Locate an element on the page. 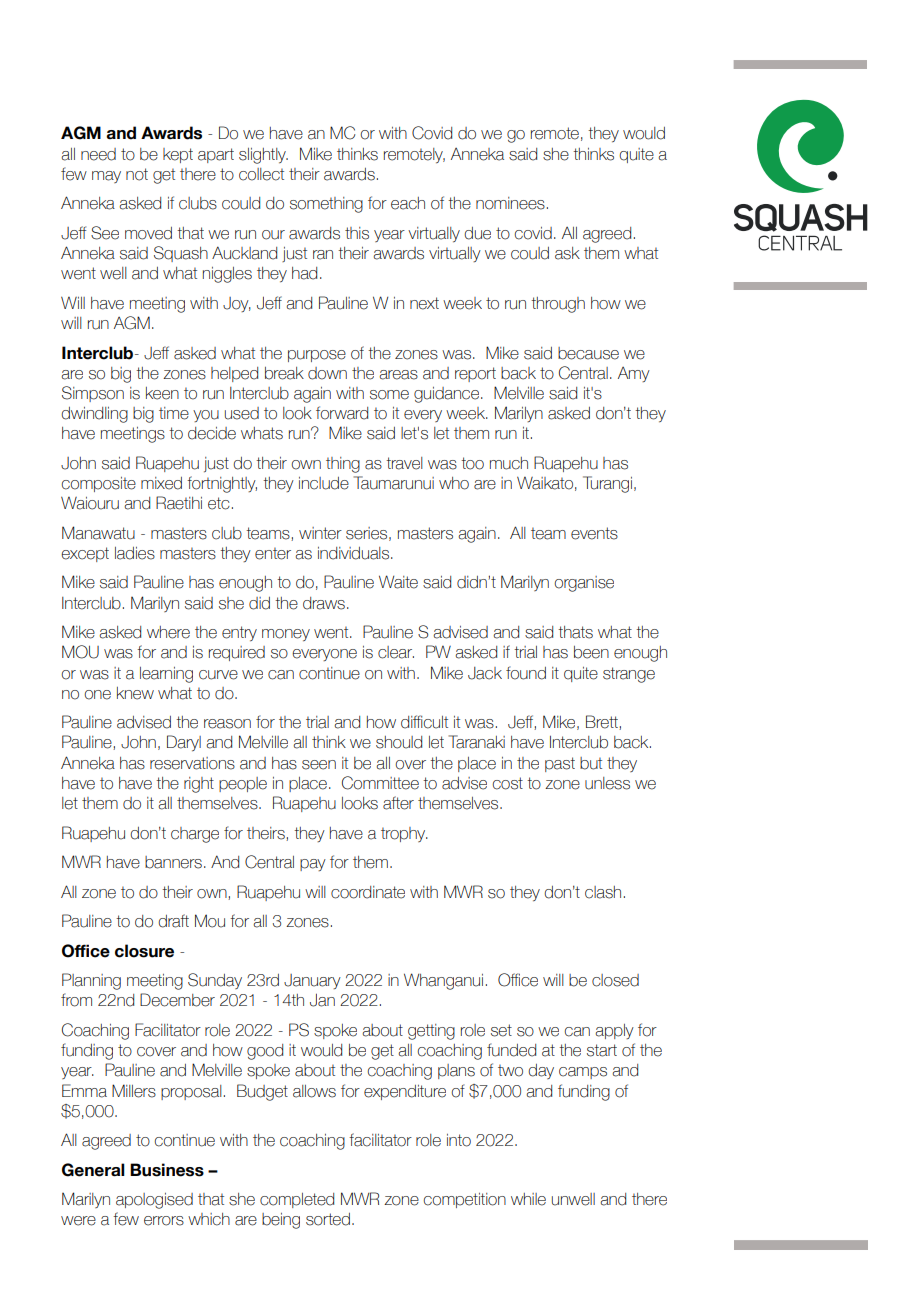  this is located at coordinates (357, 233).
